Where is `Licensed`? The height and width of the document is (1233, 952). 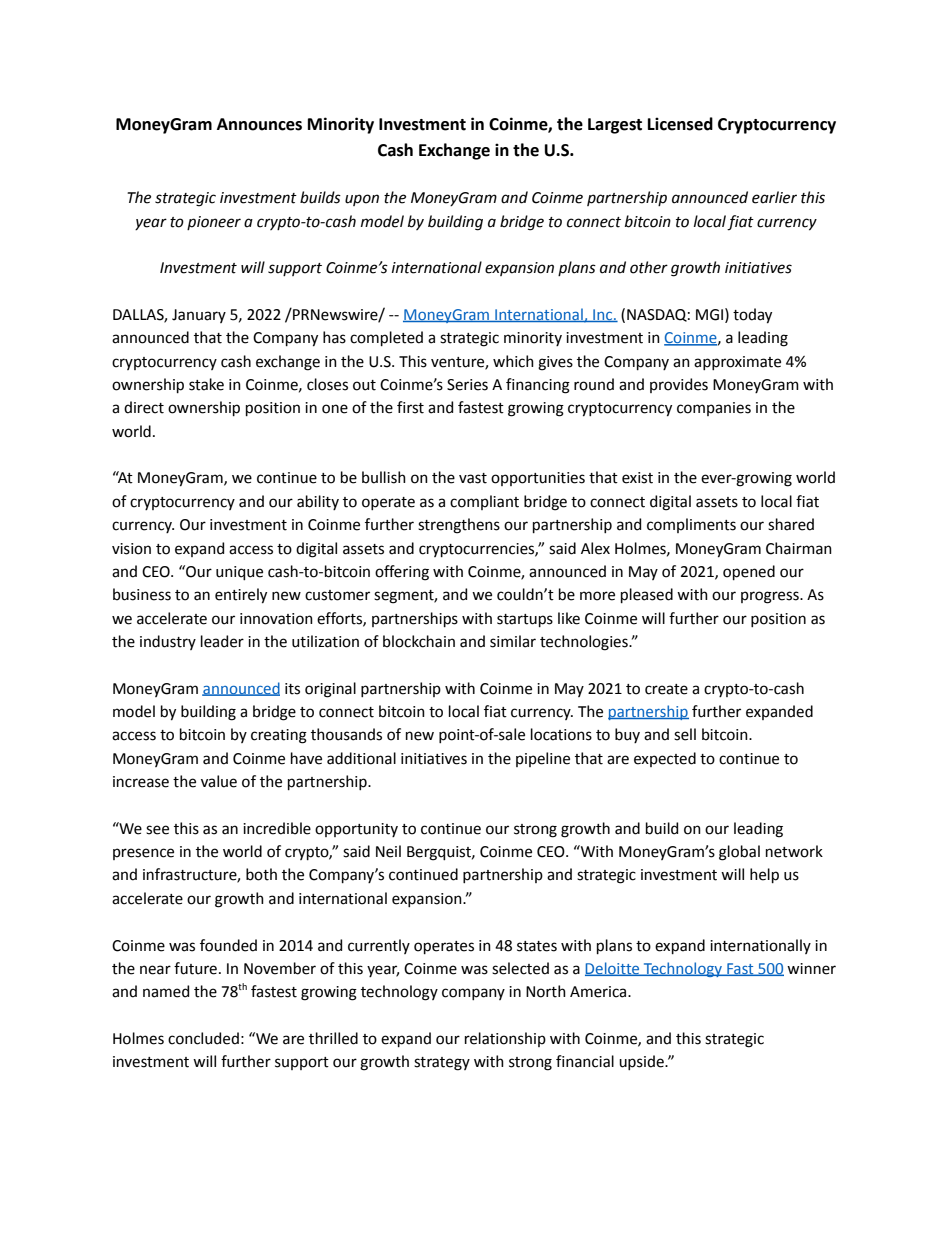 Licensed is located at coordinates (680, 124).
